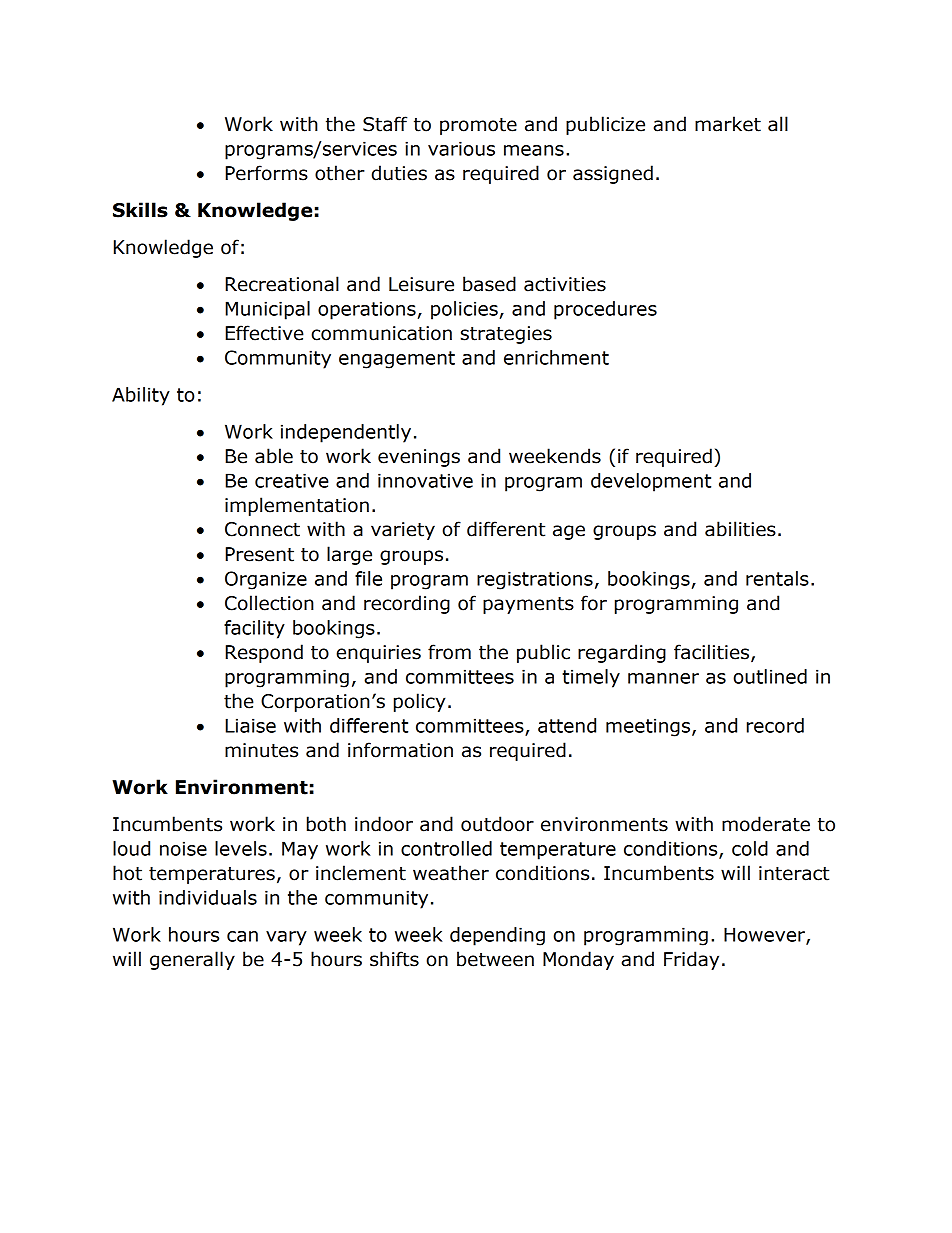 Image resolution: width=952 pixels, height=1233 pixels. Describe the element at coordinates (259, 554) in the screenshot. I see `Present` at that location.
